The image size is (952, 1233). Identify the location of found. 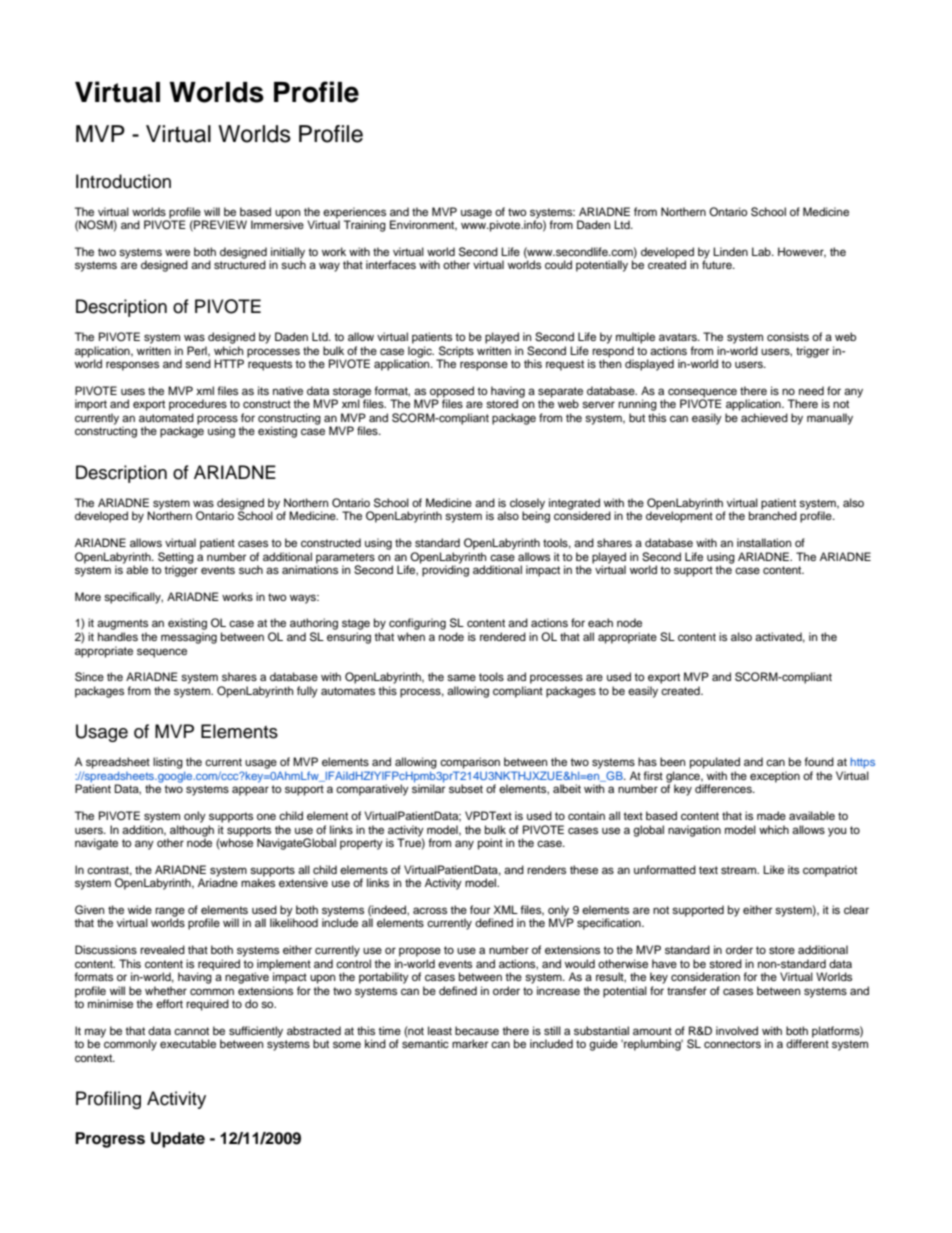
(819, 761).
